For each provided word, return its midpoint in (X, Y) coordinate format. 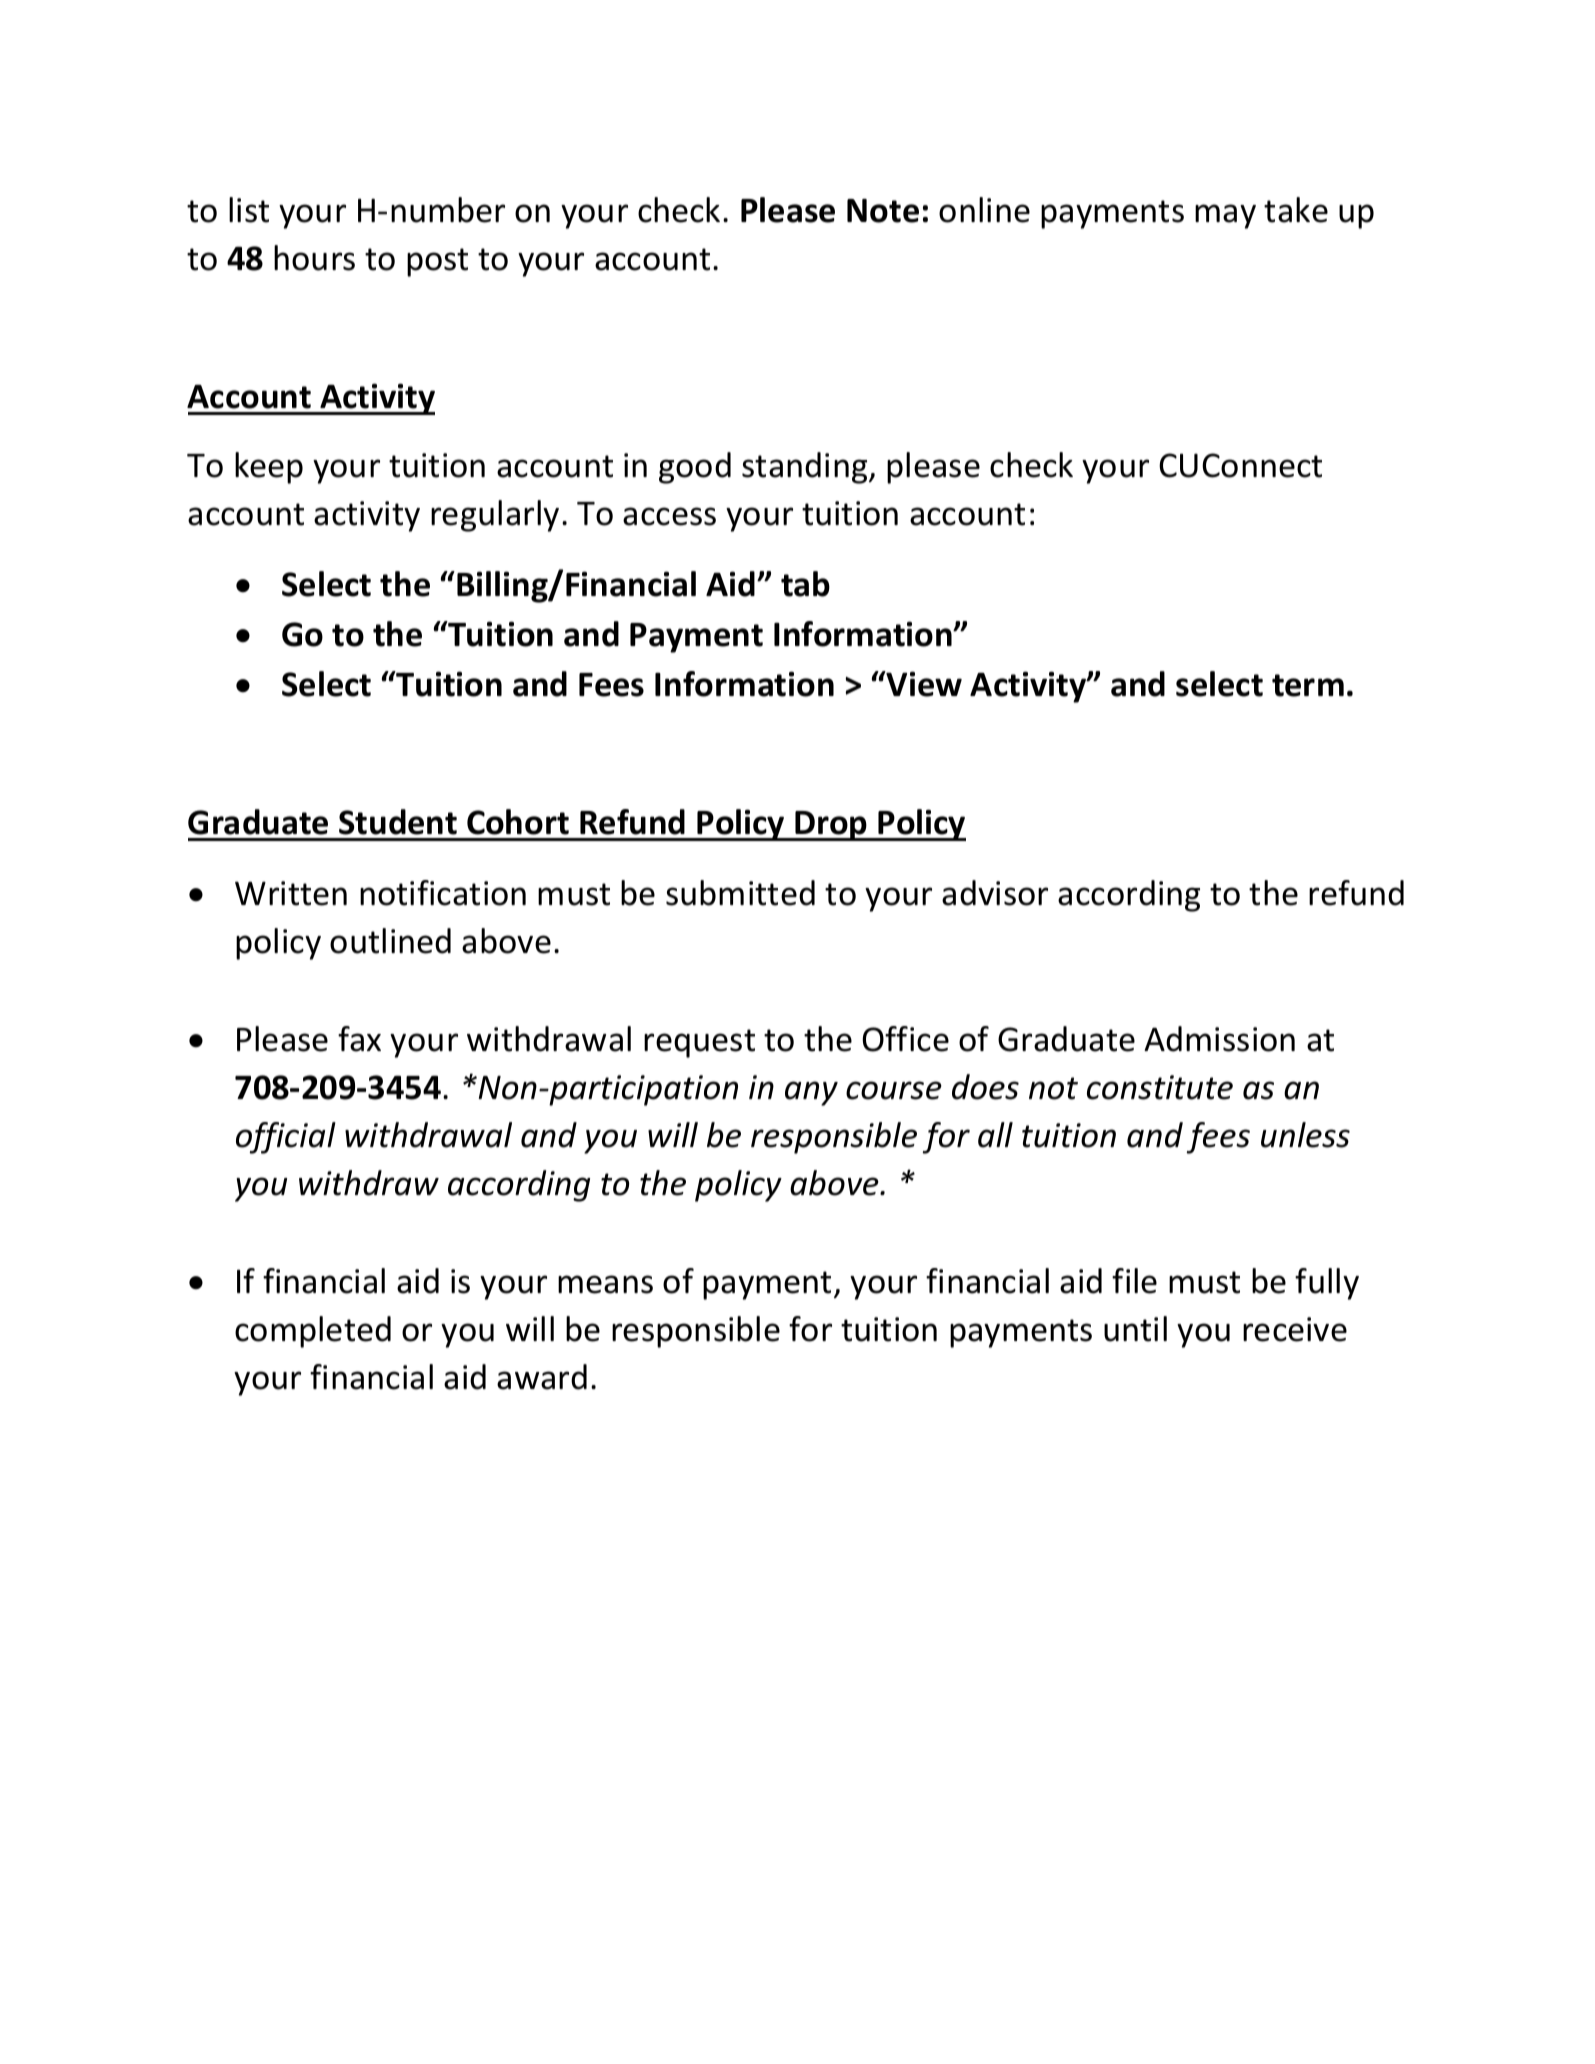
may (1225, 216)
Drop (831, 826)
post (437, 262)
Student (398, 822)
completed (313, 1332)
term (1308, 685)
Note (883, 211)
